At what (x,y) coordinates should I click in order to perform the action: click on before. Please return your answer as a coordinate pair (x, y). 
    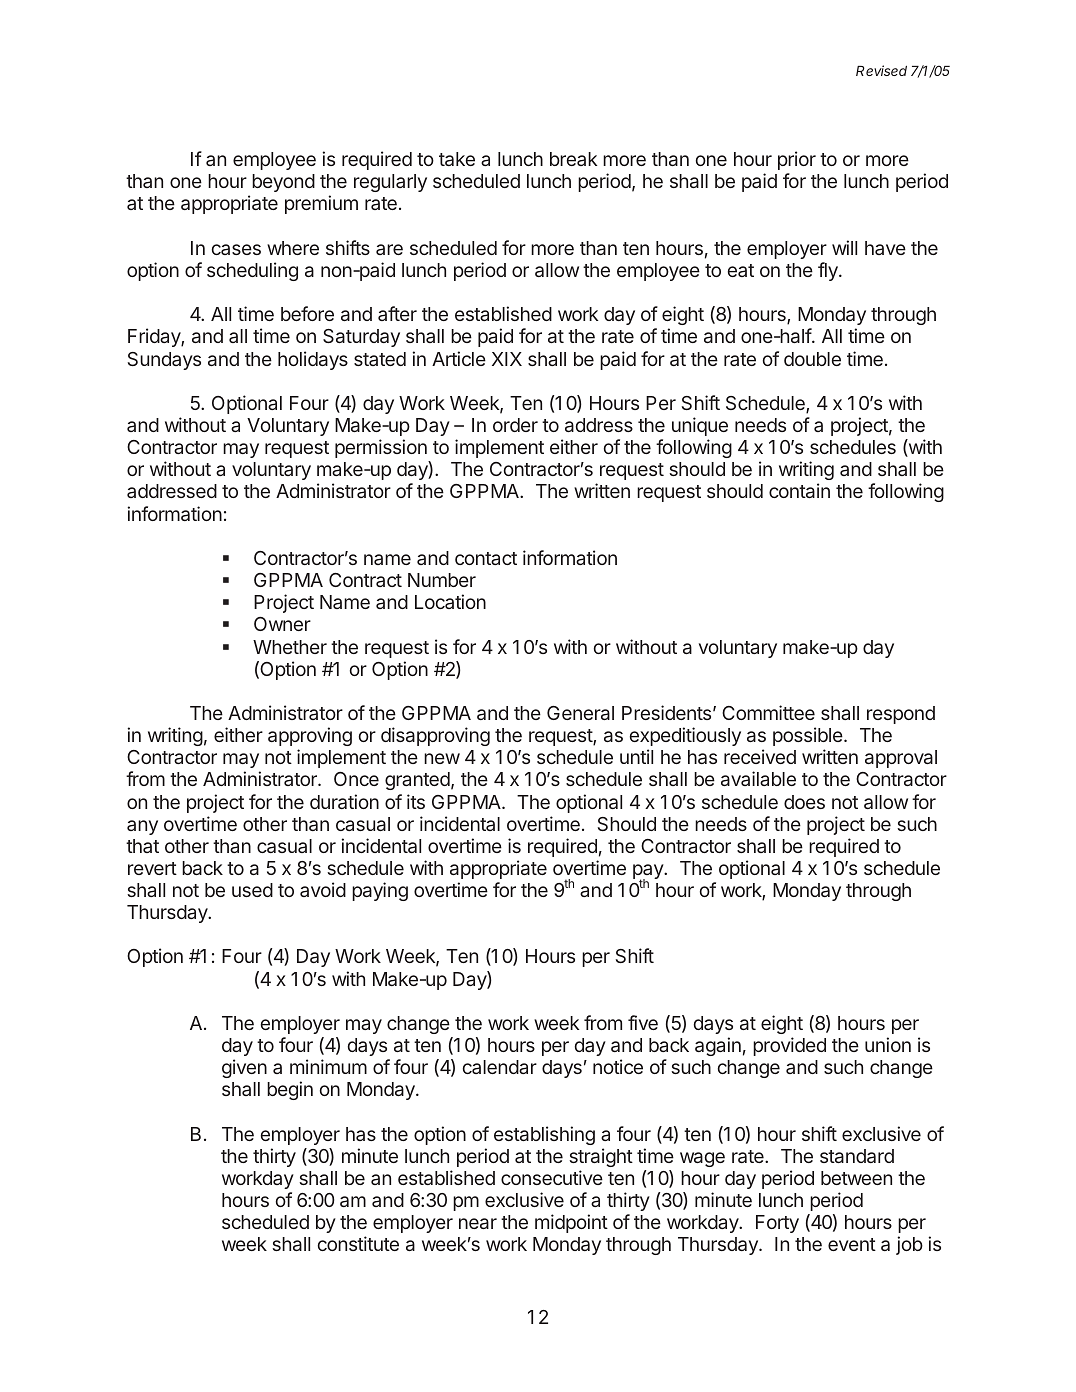
    Looking at the image, I should click on (307, 313).
